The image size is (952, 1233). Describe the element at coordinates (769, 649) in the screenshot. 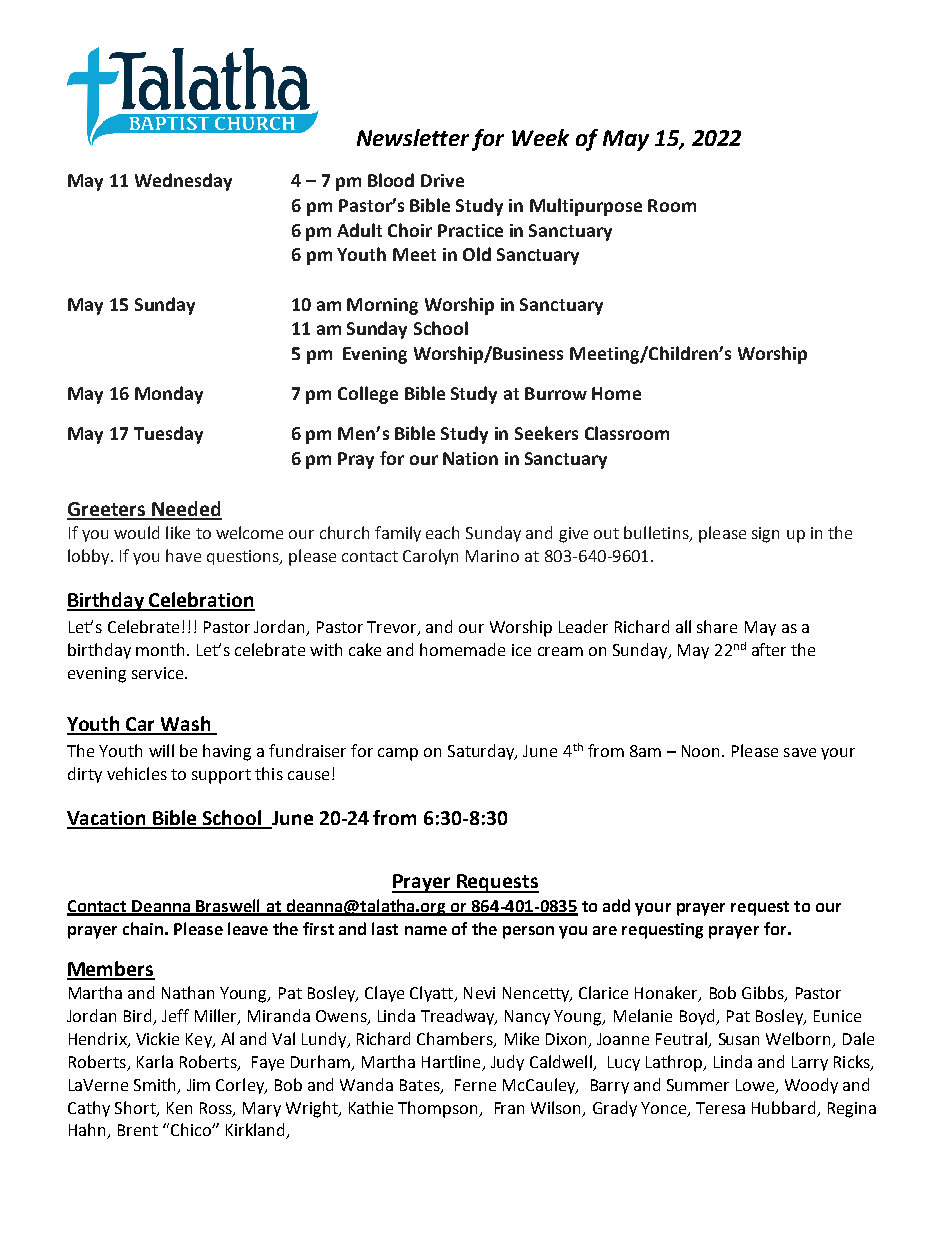

I see `after` at that location.
